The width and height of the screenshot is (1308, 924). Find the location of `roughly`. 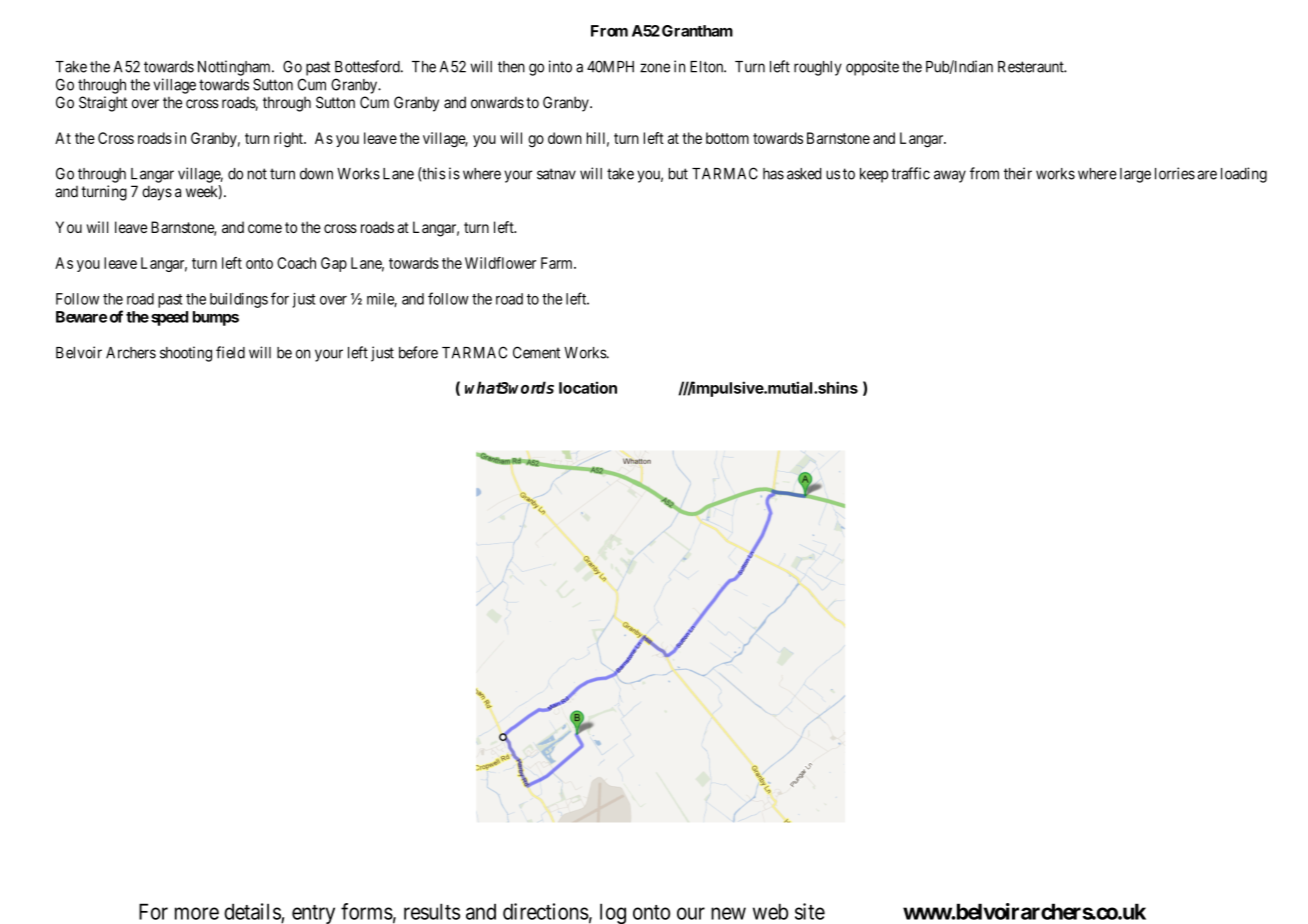

roughly is located at coordinates (818, 68).
